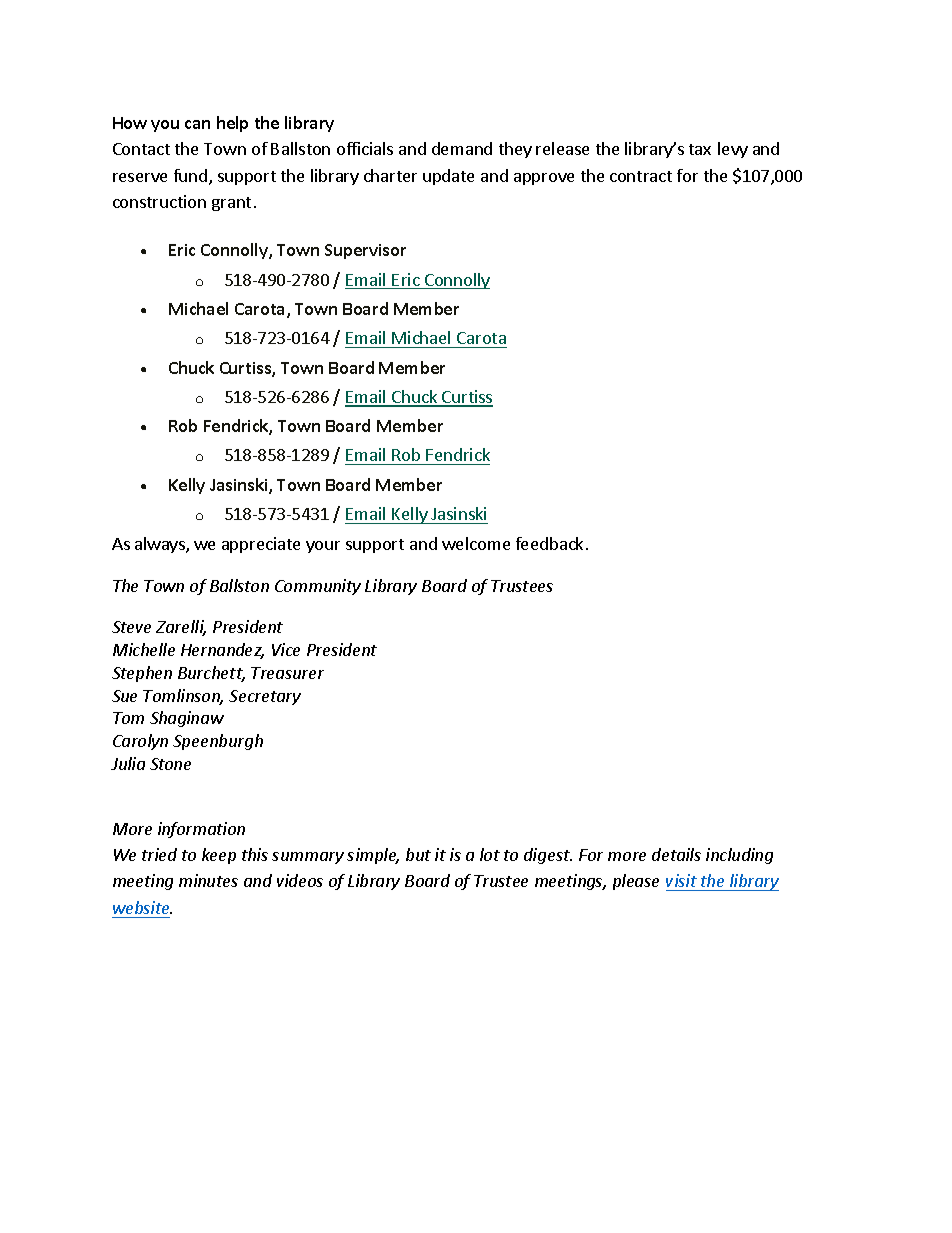 The image size is (952, 1233). What do you see at coordinates (700, 149) in the screenshot?
I see `tax` at bounding box center [700, 149].
